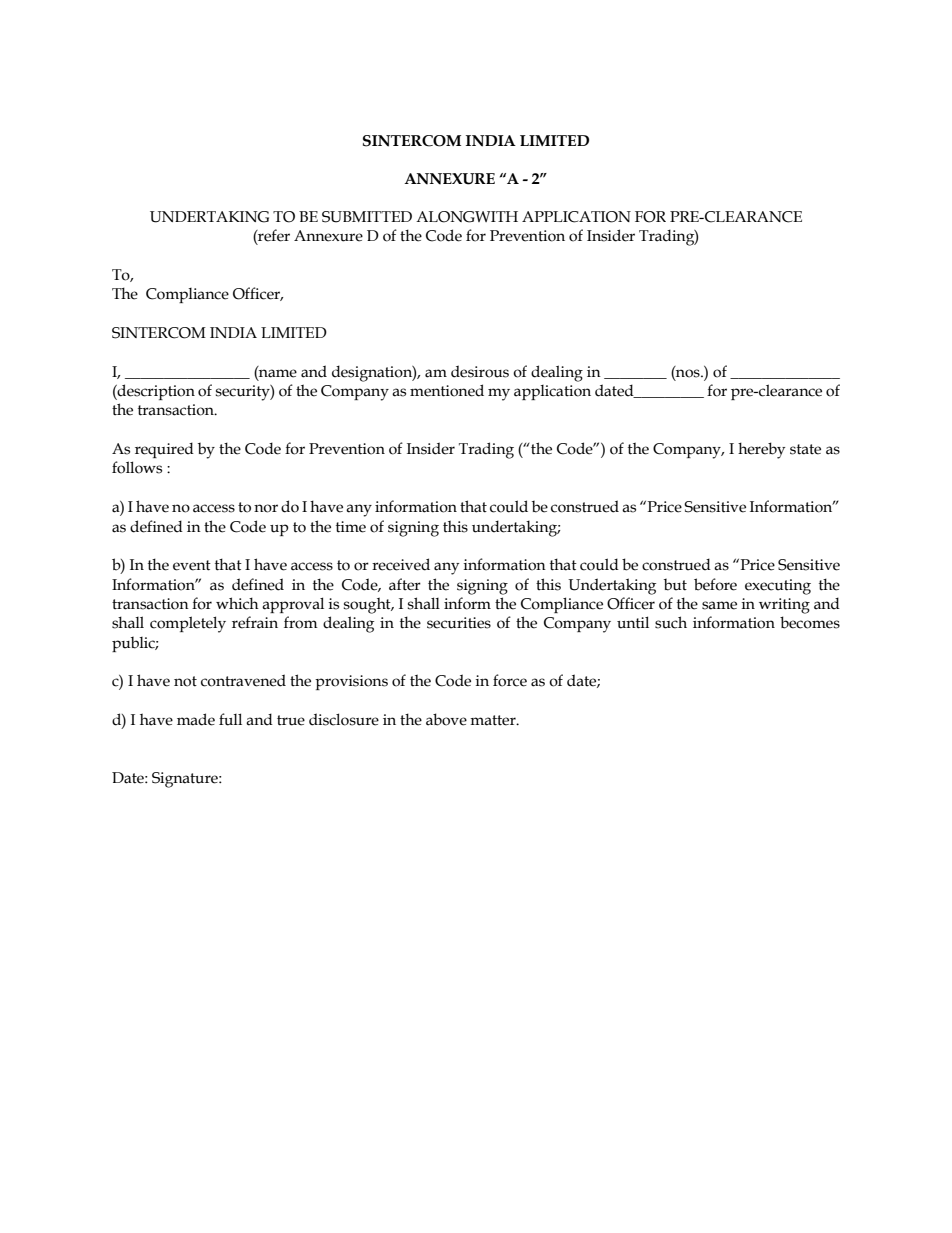 This image has height=1233, width=952. What do you see at coordinates (480, 371) in the image?
I see `desirous` at bounding box center [480, 371].
